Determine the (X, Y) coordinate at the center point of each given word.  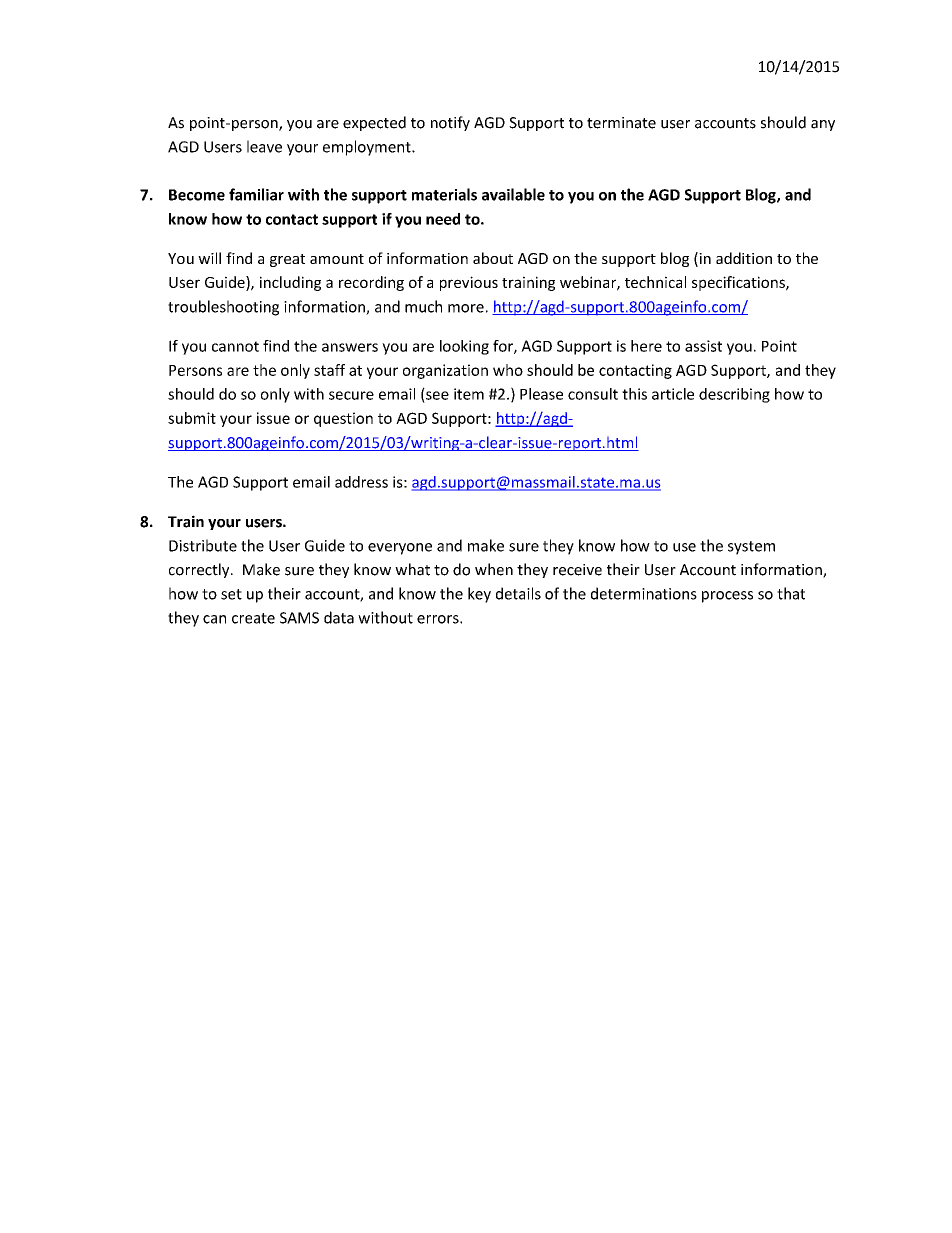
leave (264, 146)
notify (450, 123)
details (518, 593)
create (253, 618)
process (727, 597)
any (823, 125)
